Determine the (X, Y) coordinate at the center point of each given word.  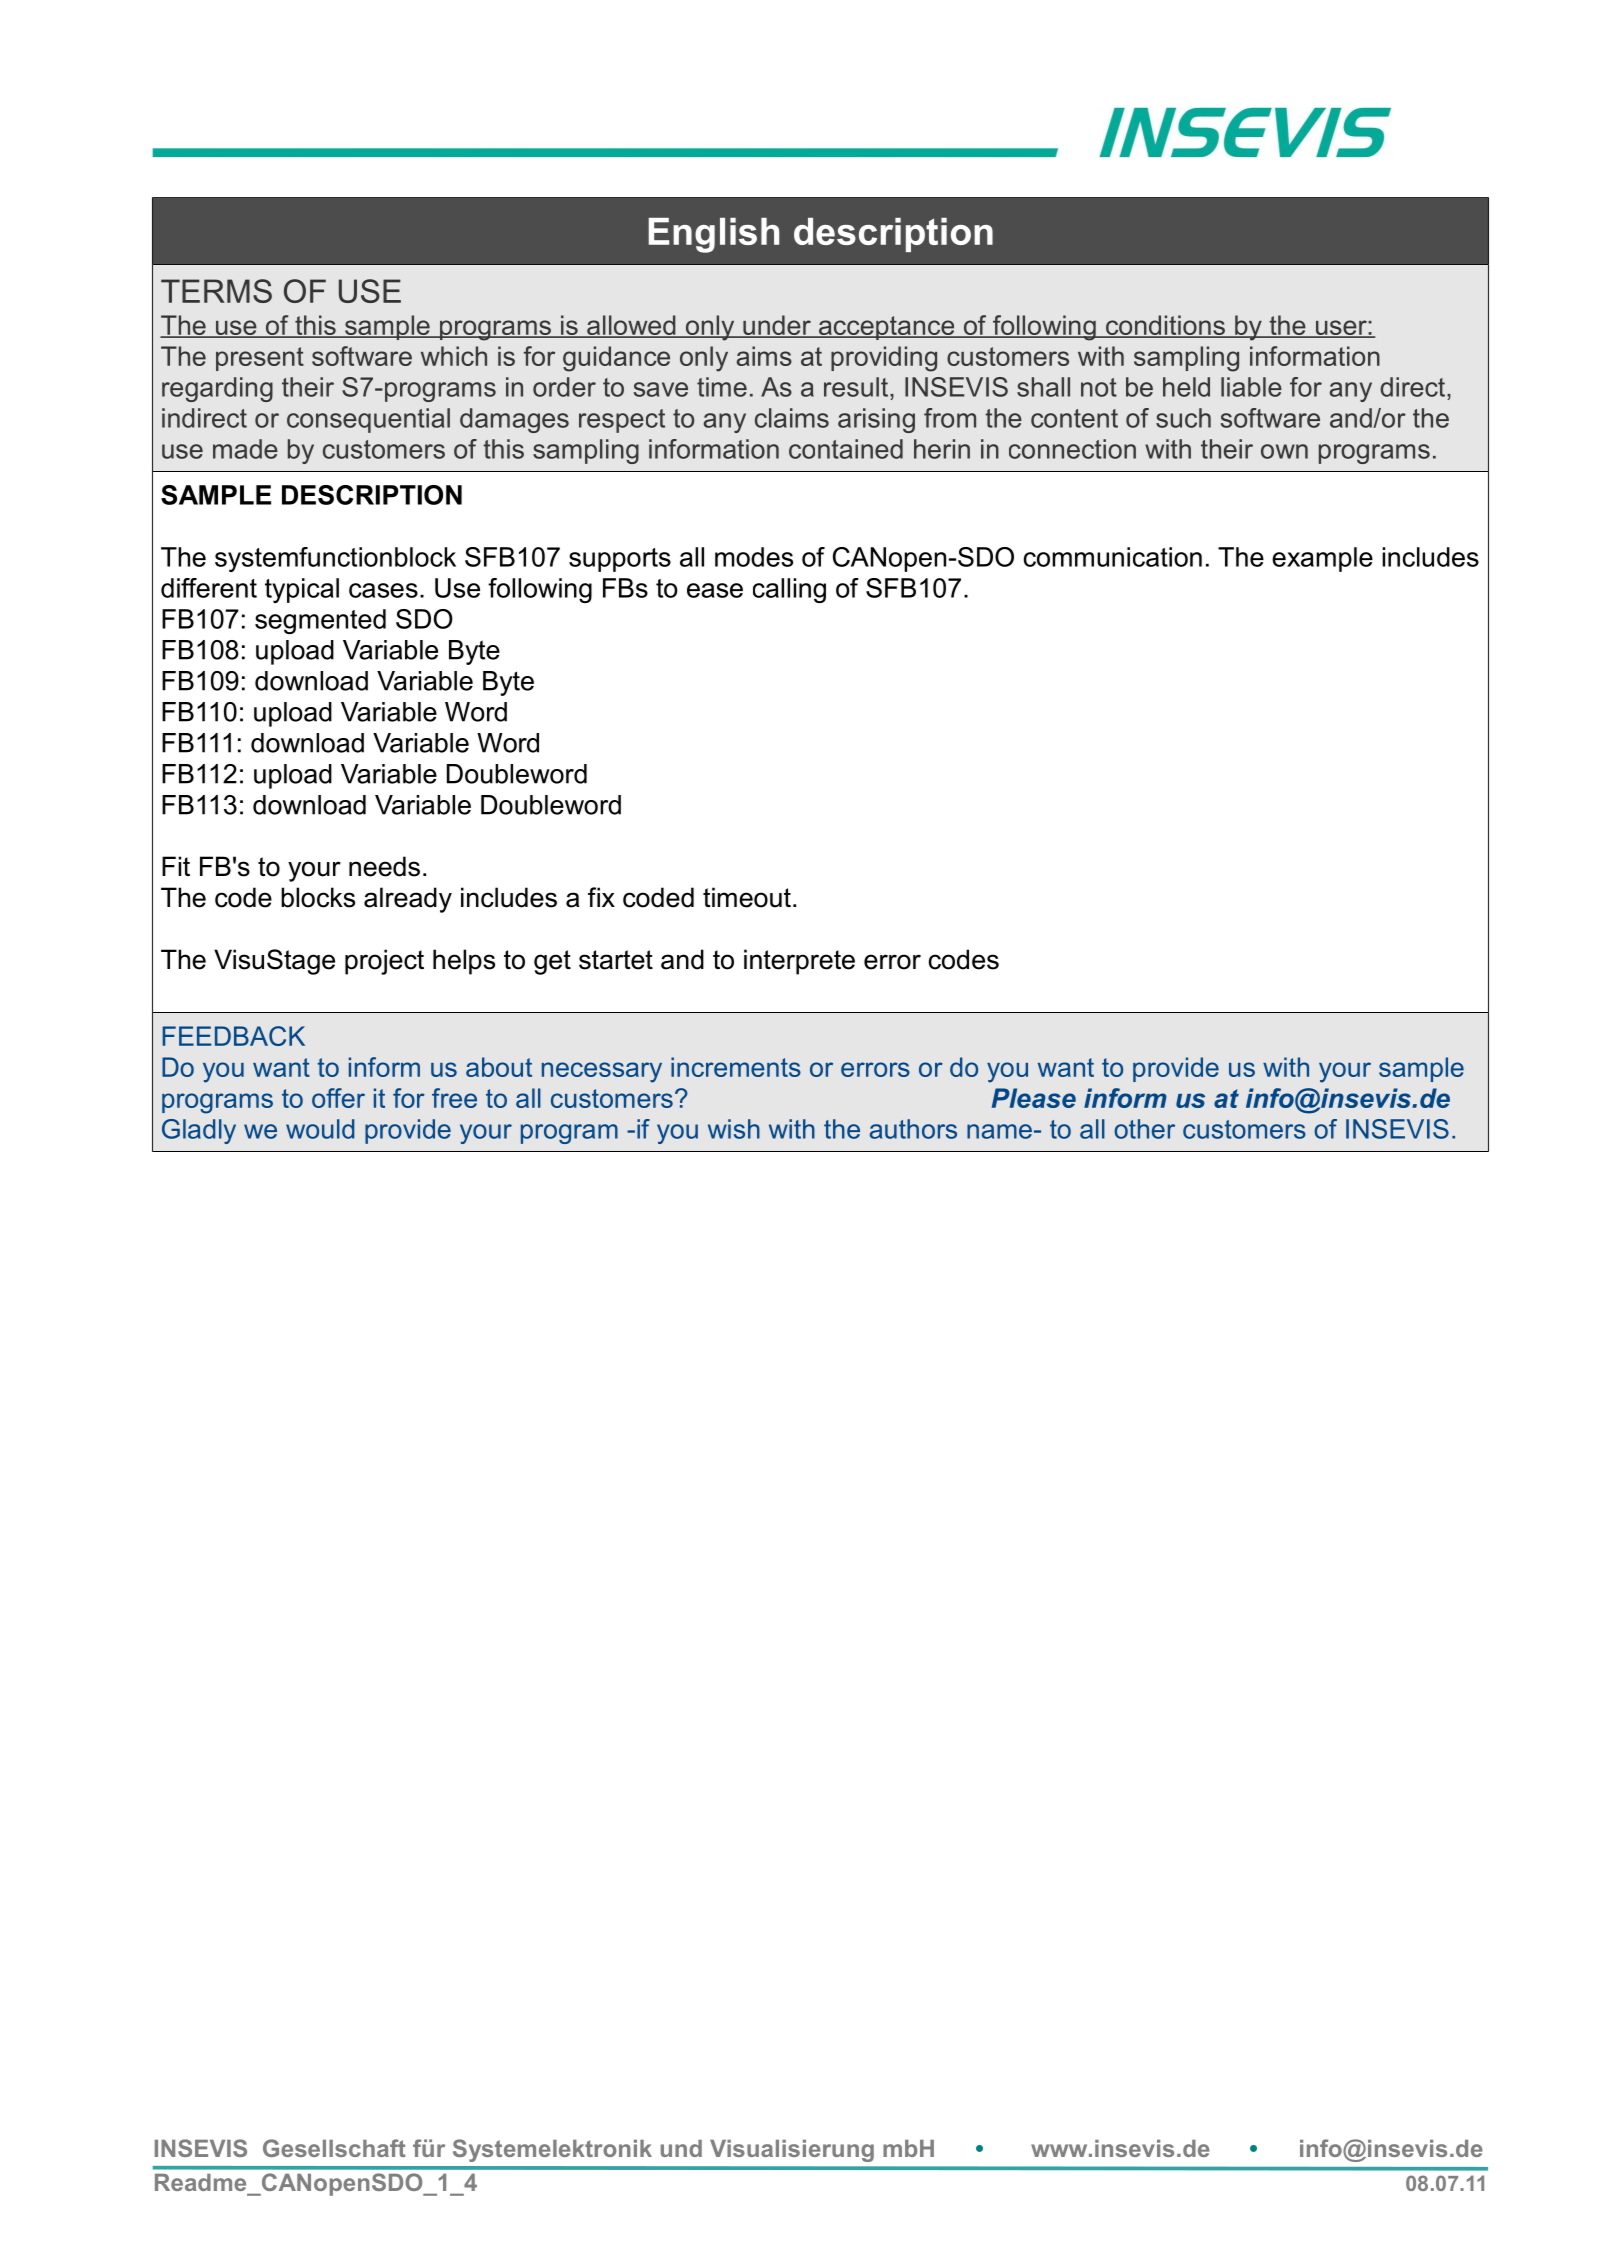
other (1144, 1129)
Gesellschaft (334, 2148)
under (777, 326)
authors (913, 1129)
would (320, 1129)
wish (734, 1129)
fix (601, 897)
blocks (318, 897)
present (260, 359)
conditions (1165, 326)
